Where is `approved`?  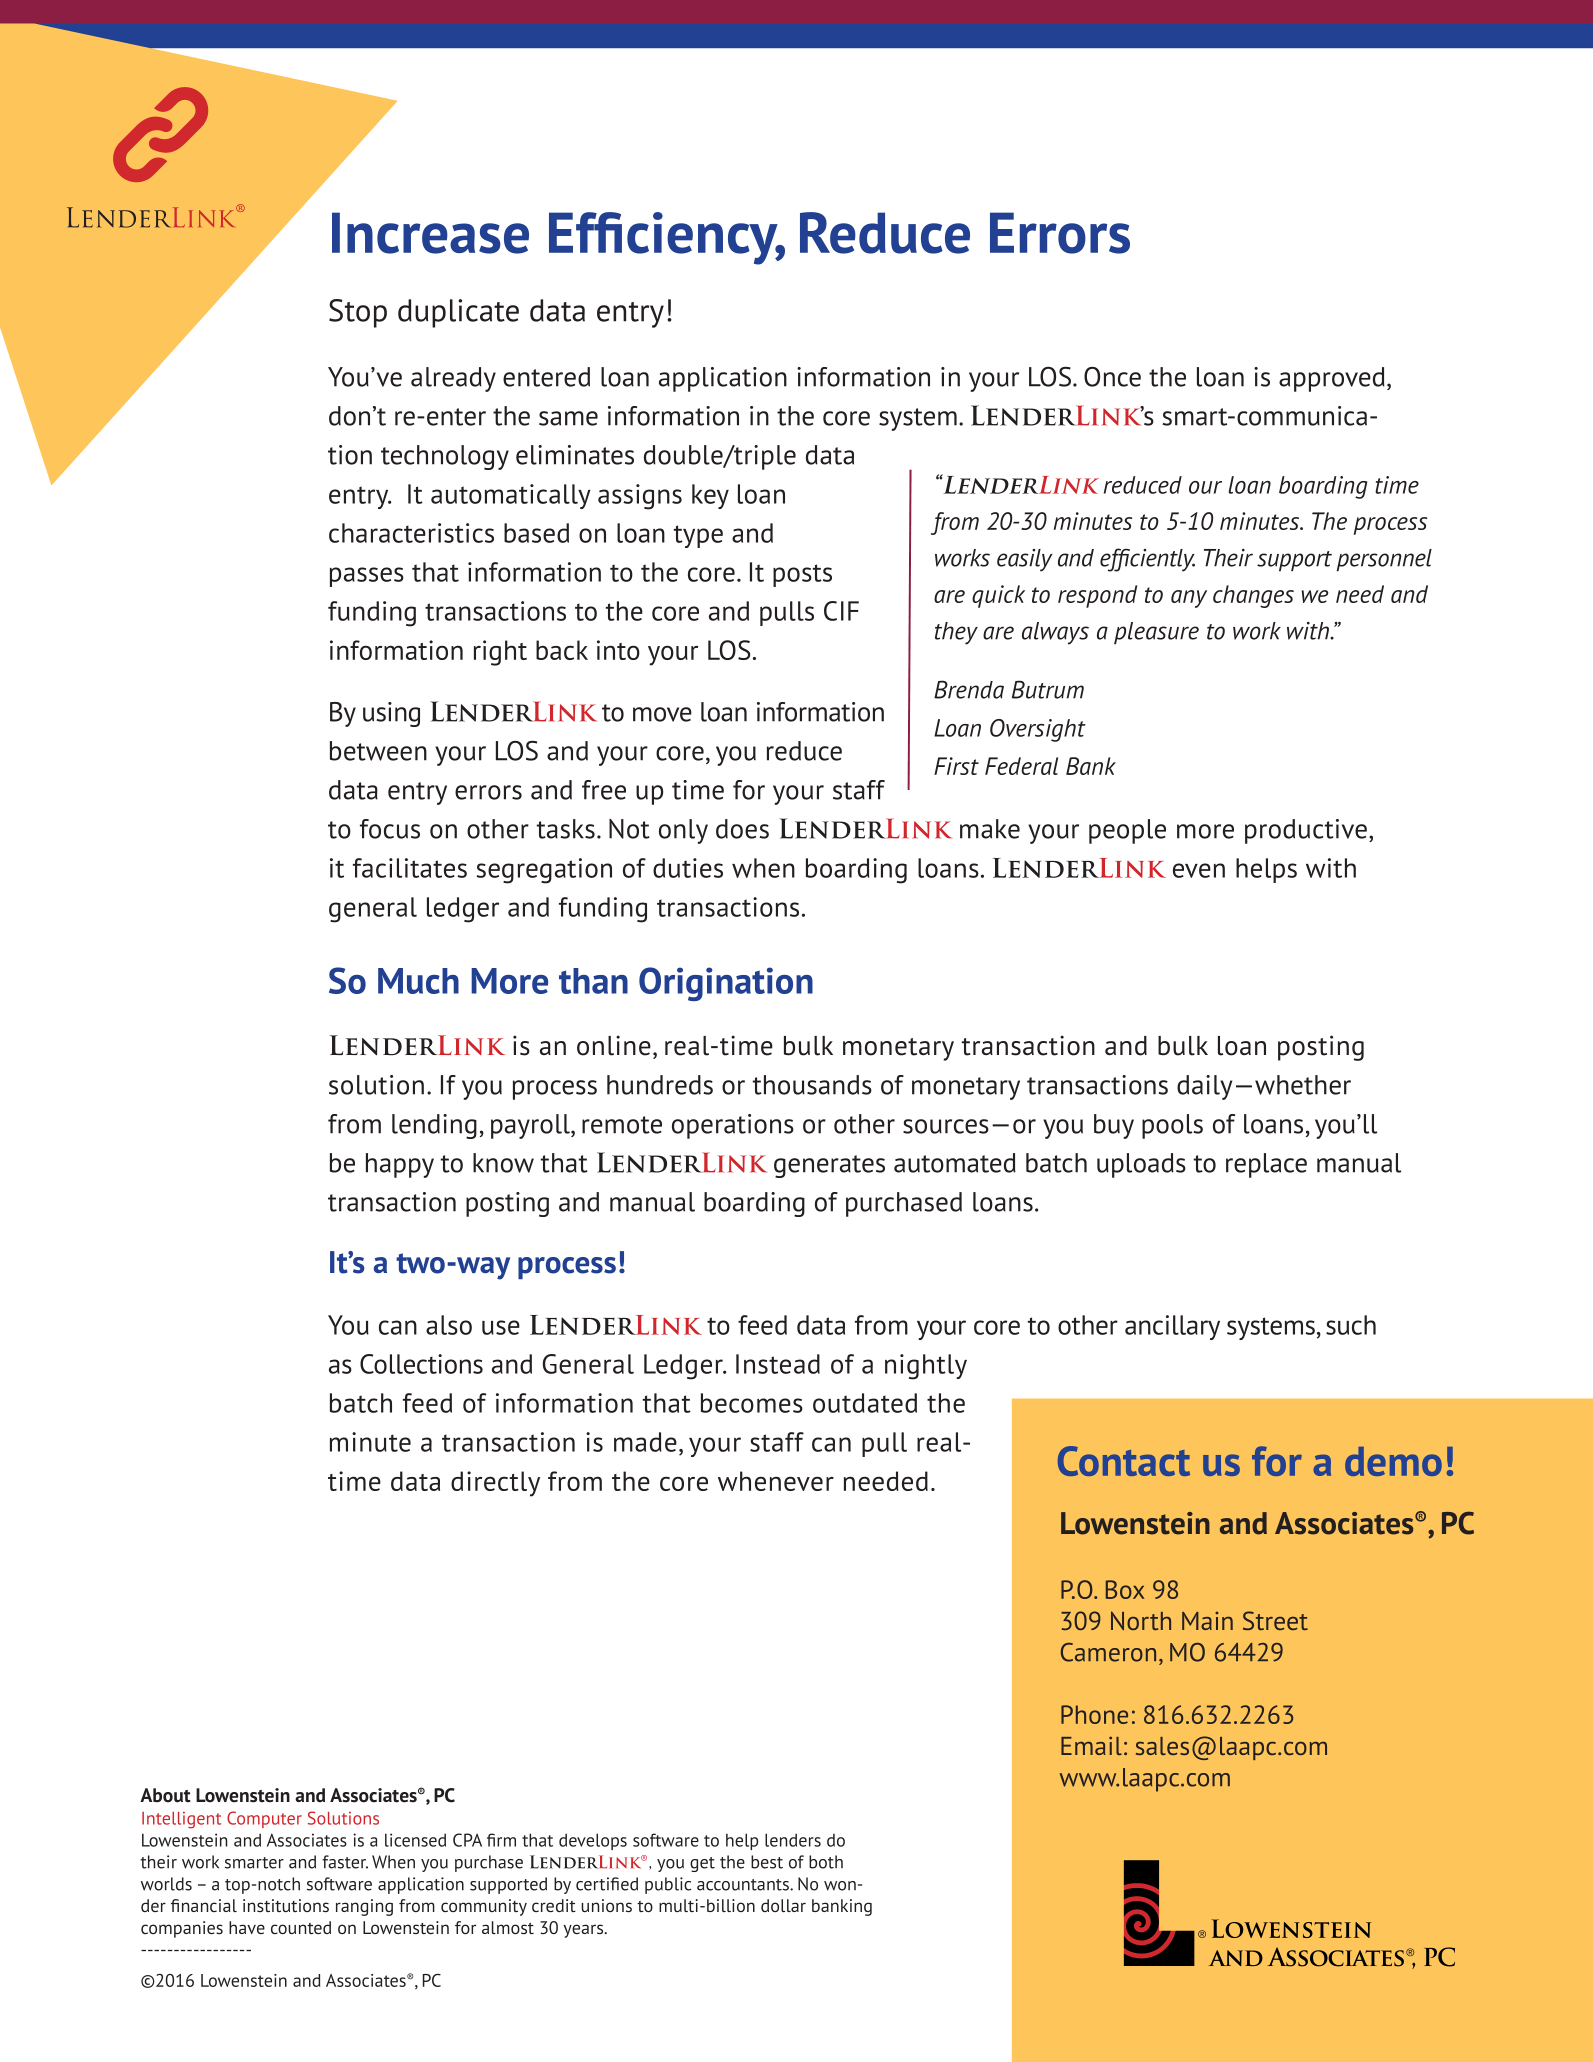
approved is located at coordinates (1332, 379).
